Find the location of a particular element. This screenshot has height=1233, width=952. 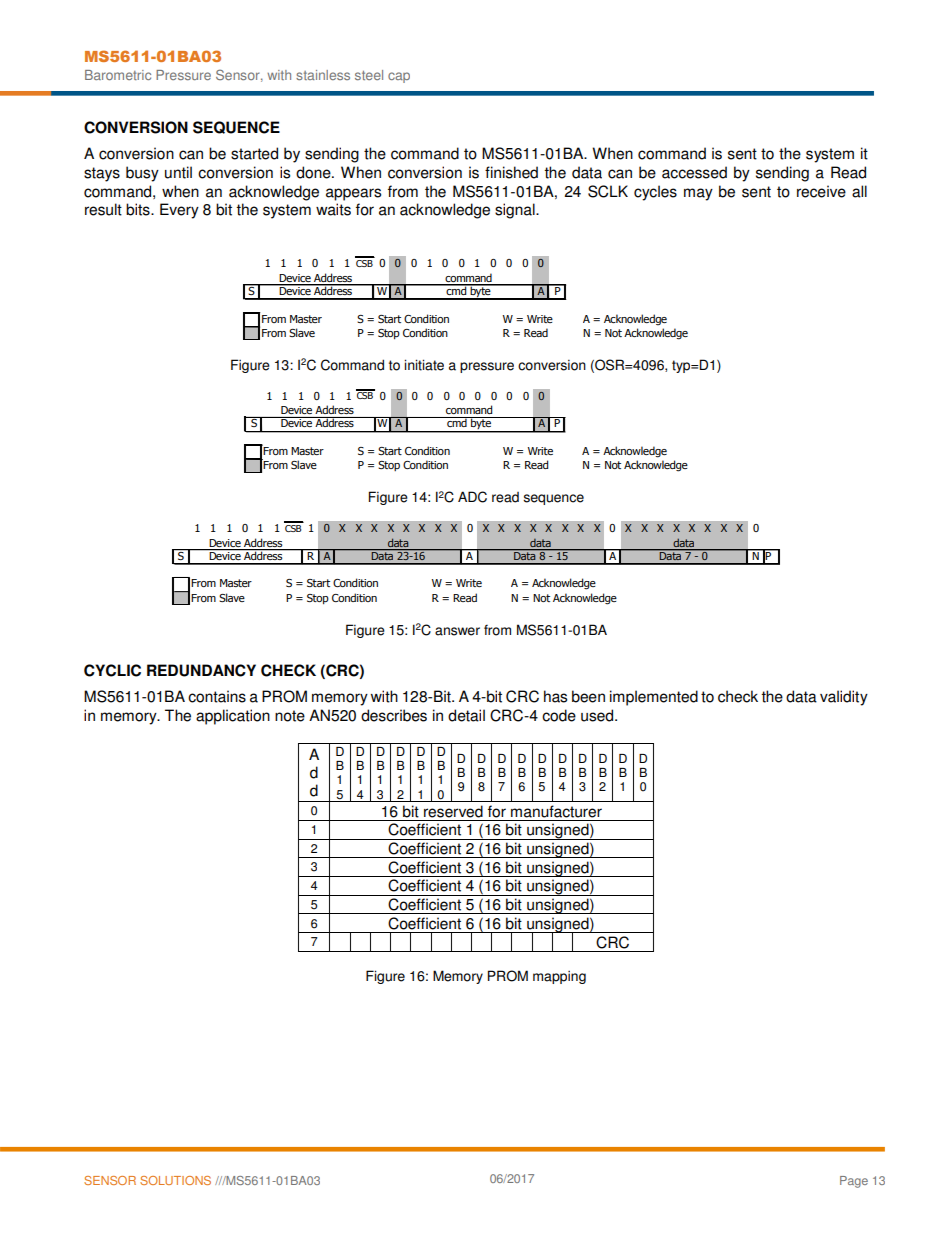

accessed is located at coordinates (694, 172).
